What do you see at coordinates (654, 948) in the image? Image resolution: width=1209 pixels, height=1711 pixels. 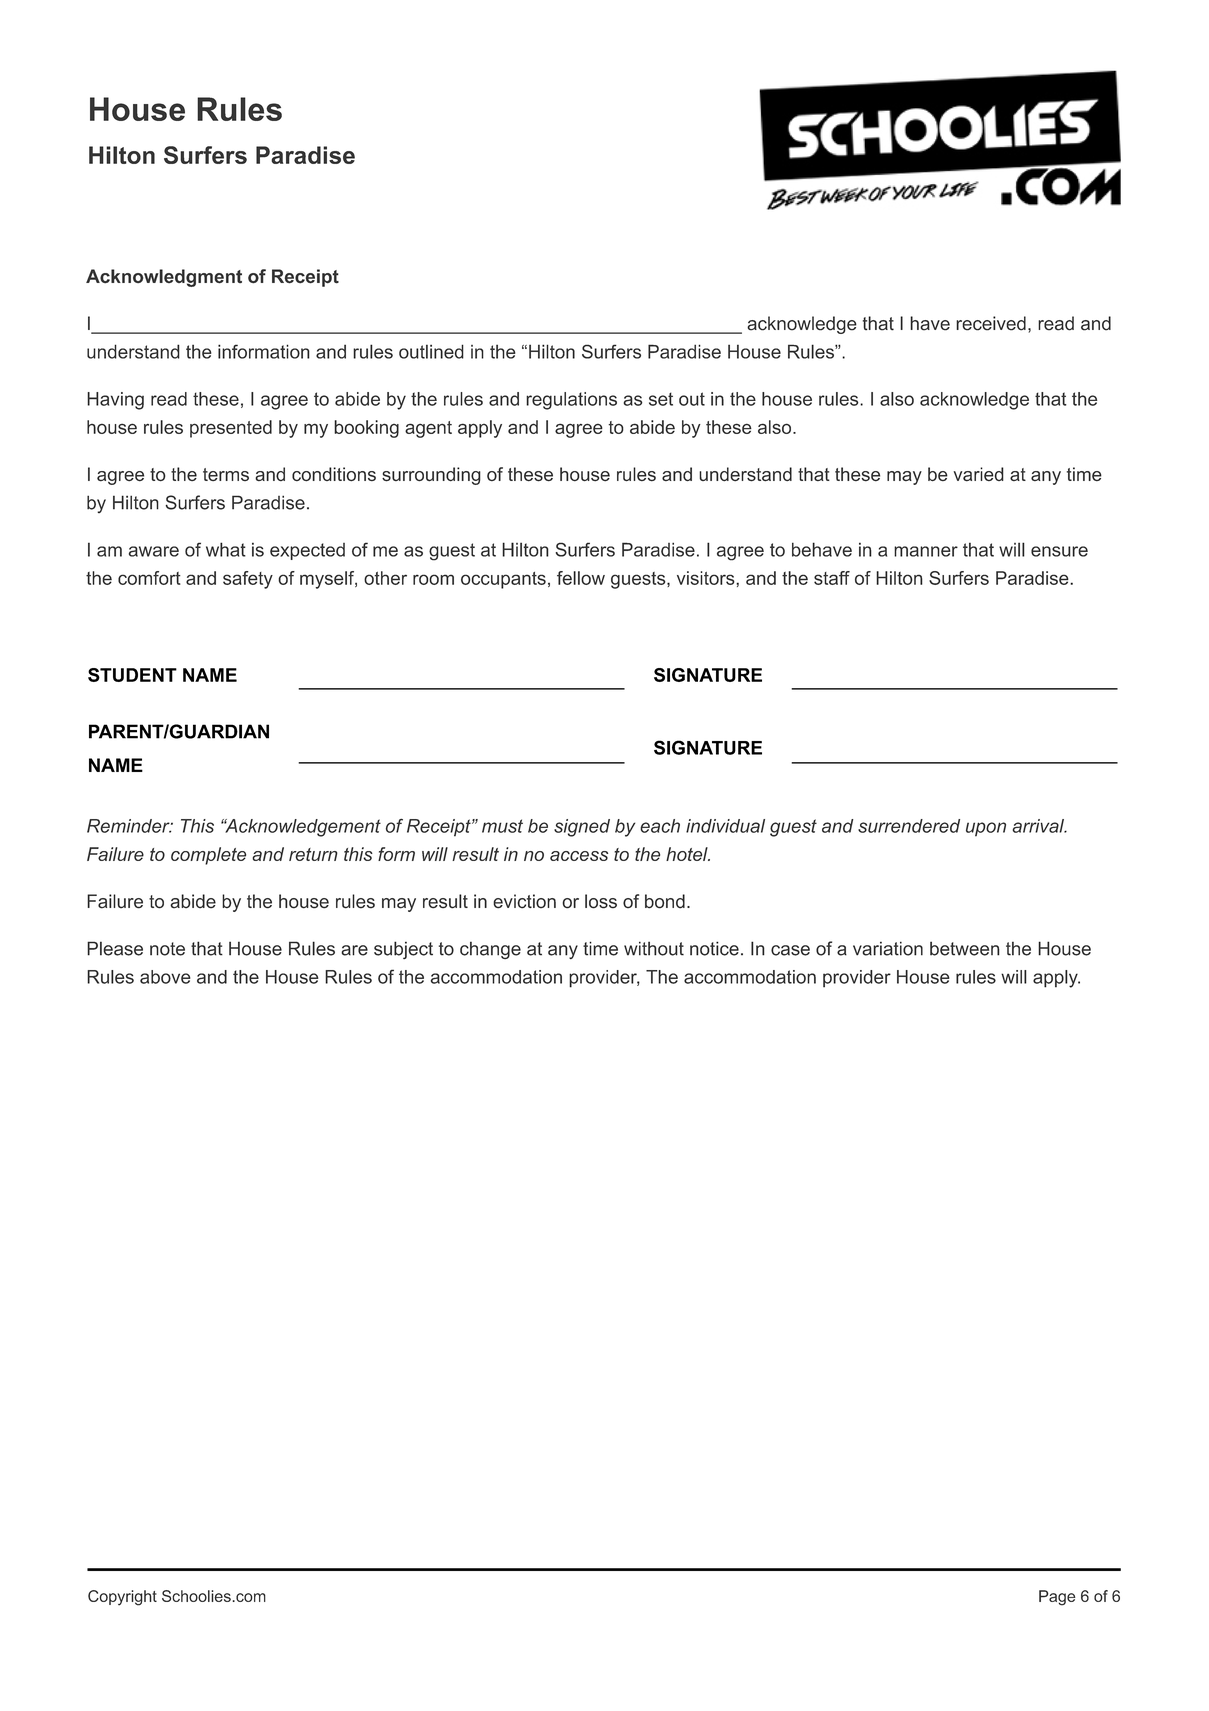 I see `without` at bounding box center [654, 948].
